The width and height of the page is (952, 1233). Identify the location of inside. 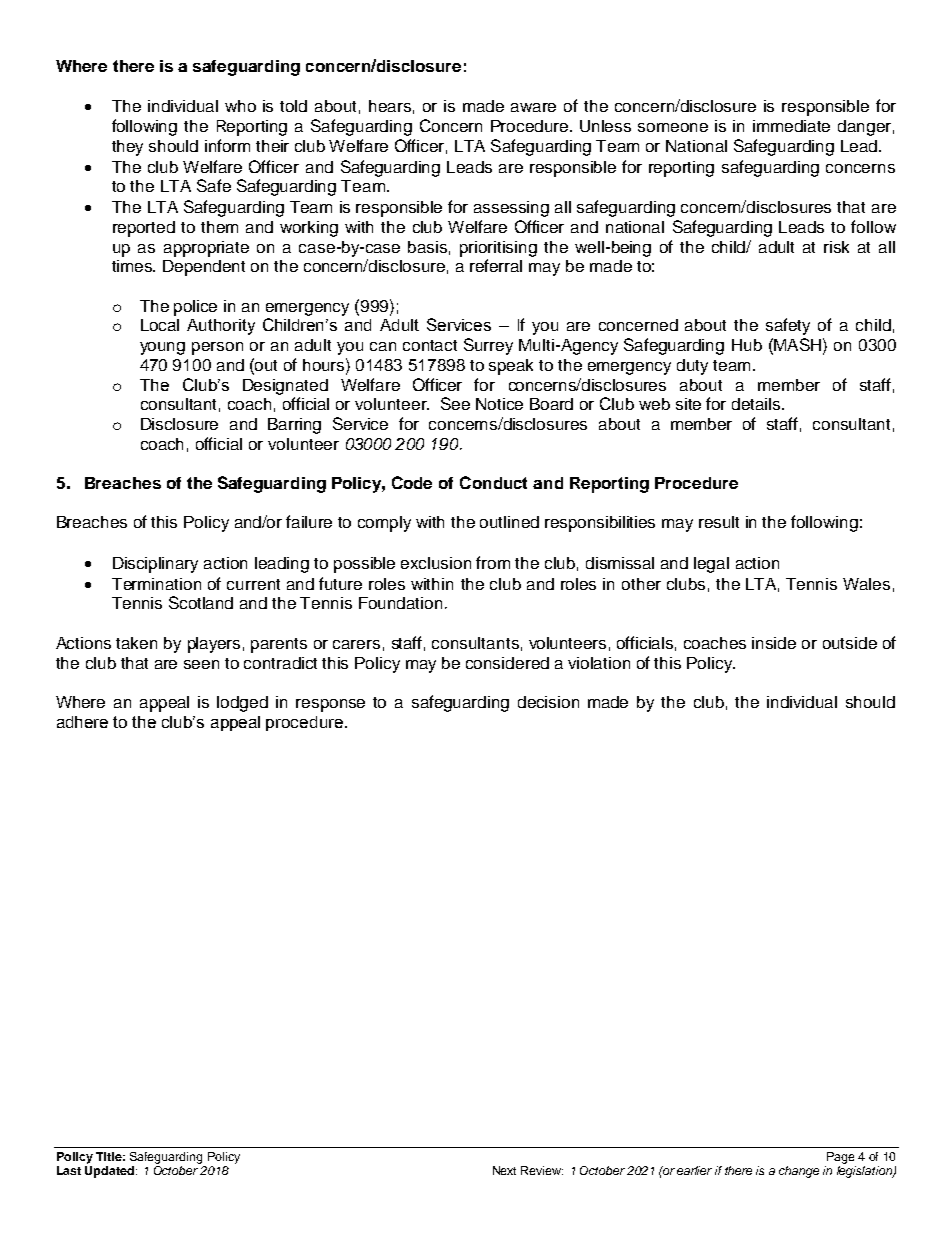
(774, 643).
